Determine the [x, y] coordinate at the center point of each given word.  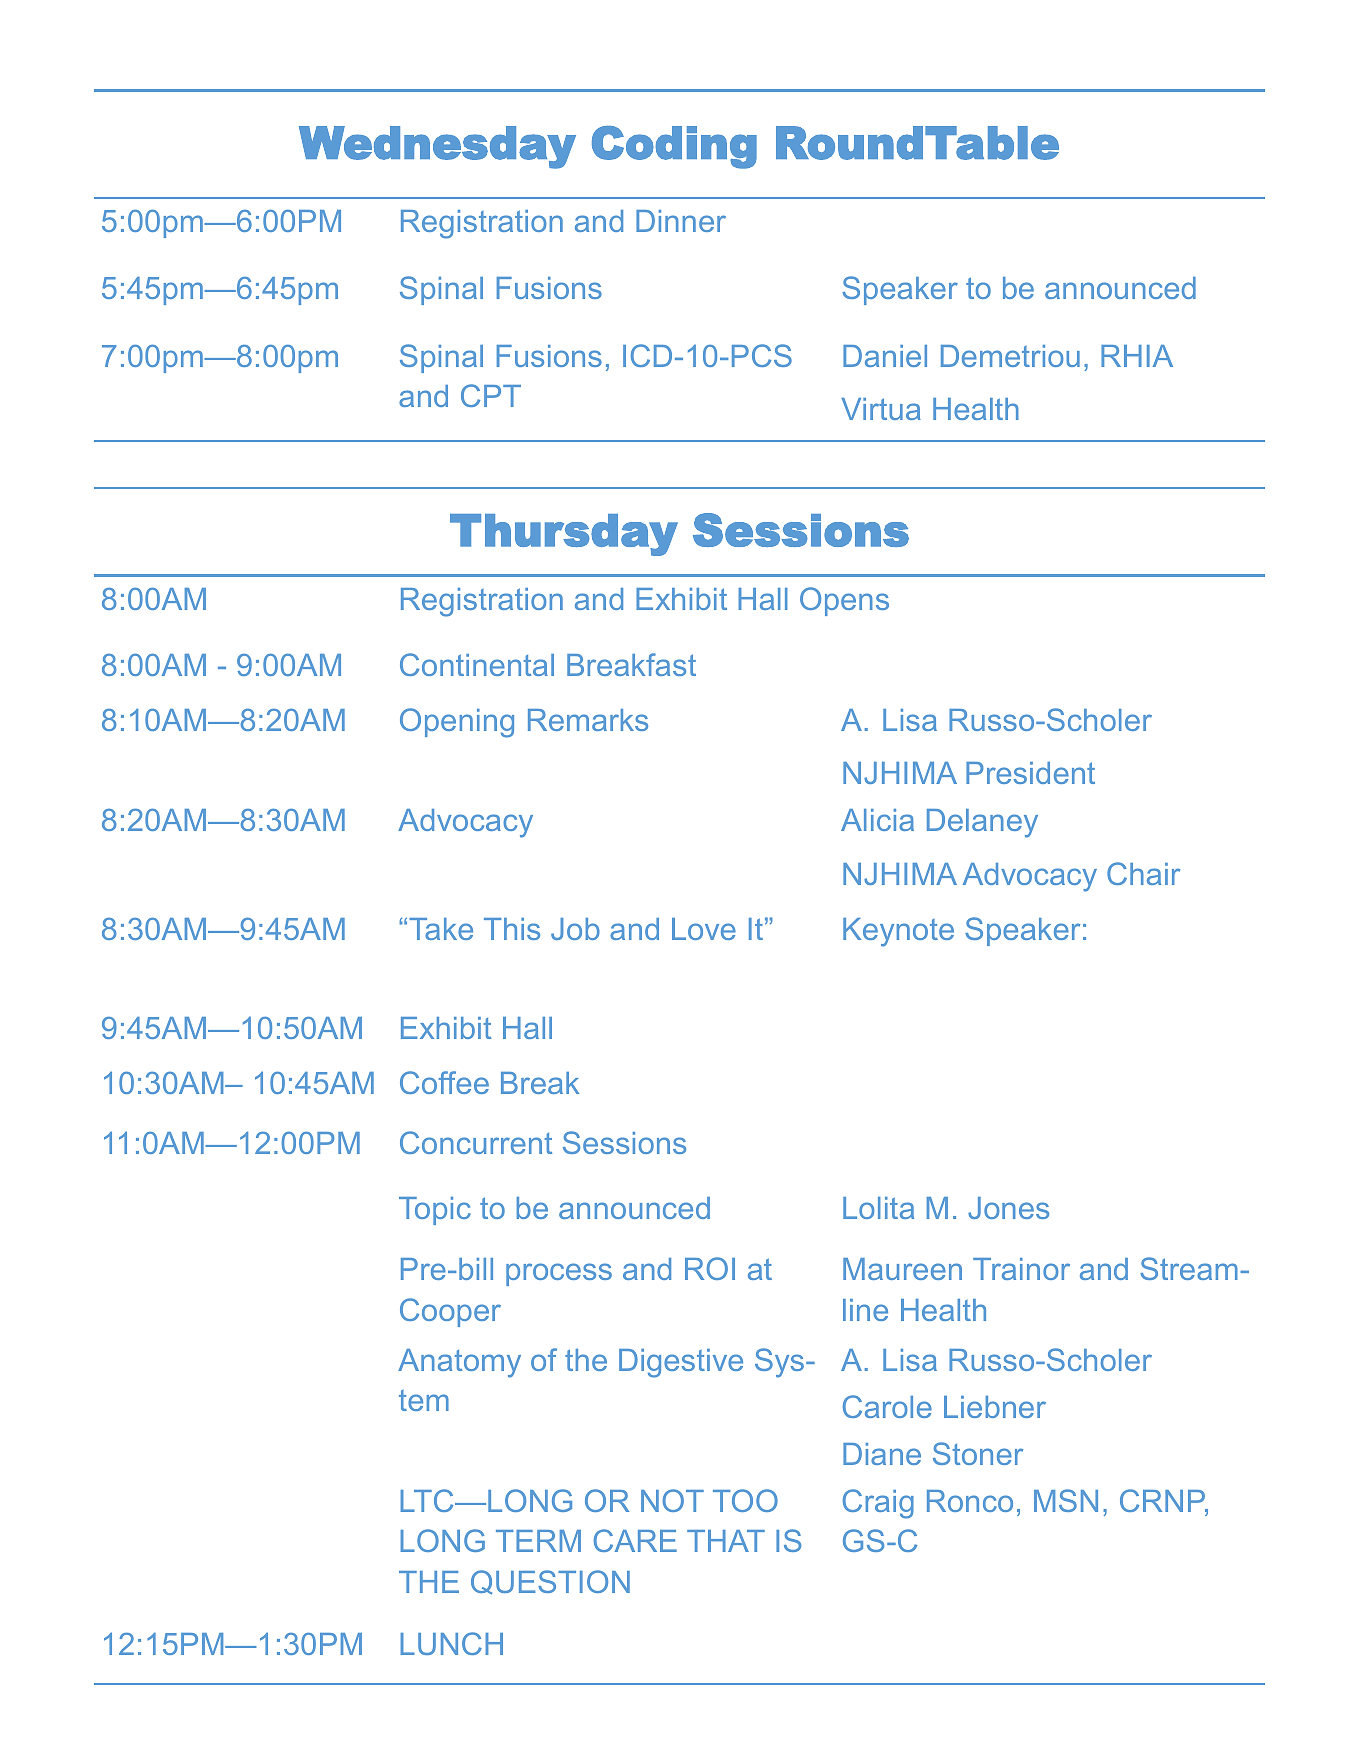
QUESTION [550, 1582]
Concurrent [476, 1142]
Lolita [878, 1208]
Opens [844, 601]
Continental [477, 664]
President [1030, 773]
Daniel [885, 356]
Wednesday [437, 147]
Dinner [681, 221]
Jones [1008, 1208]
